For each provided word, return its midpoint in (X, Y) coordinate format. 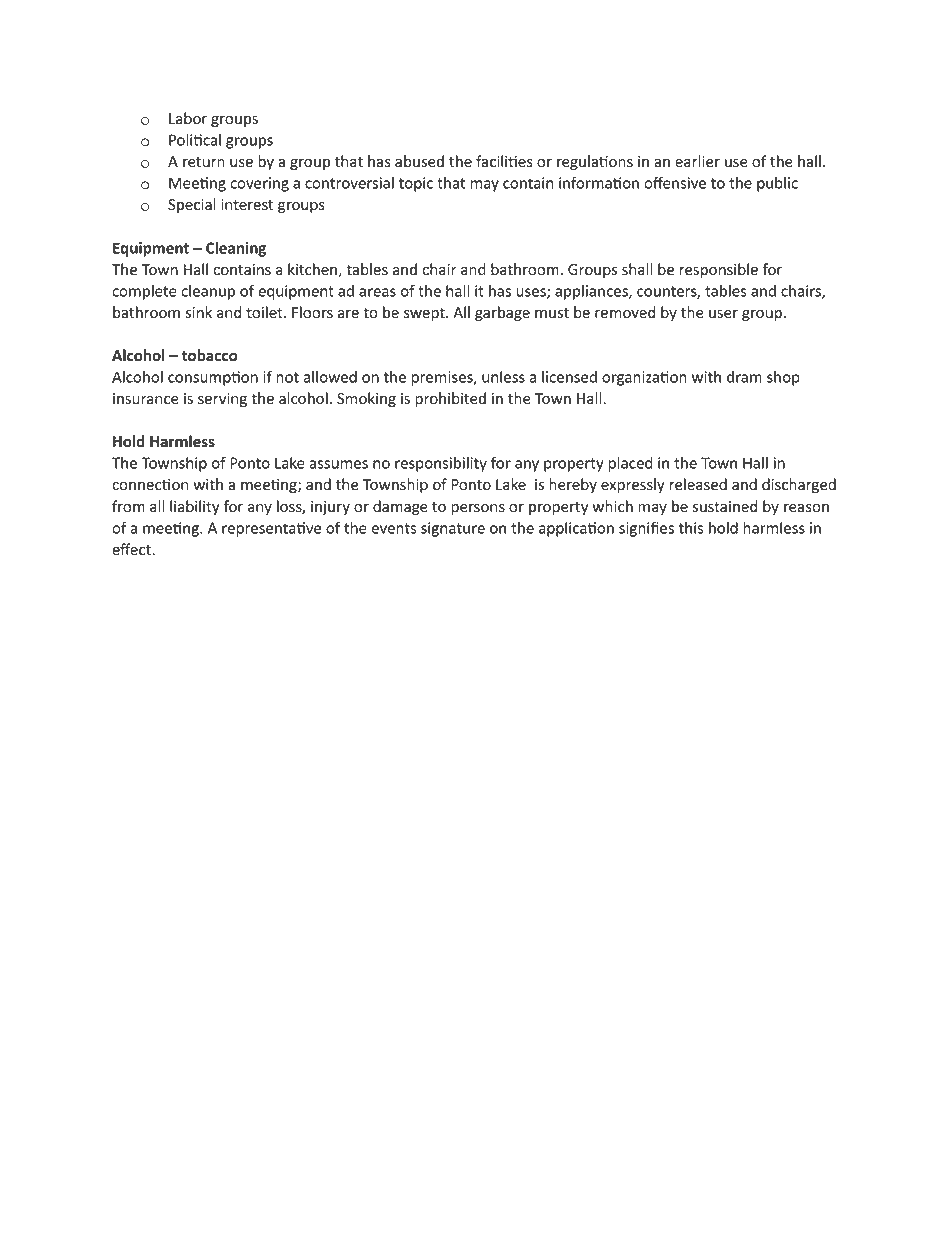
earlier (697, 161)
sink (198, 312)
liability (195, 507)
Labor (188, 118)
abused (419, 161)
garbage (502, 313)
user (723, 314)
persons (478, 509)
